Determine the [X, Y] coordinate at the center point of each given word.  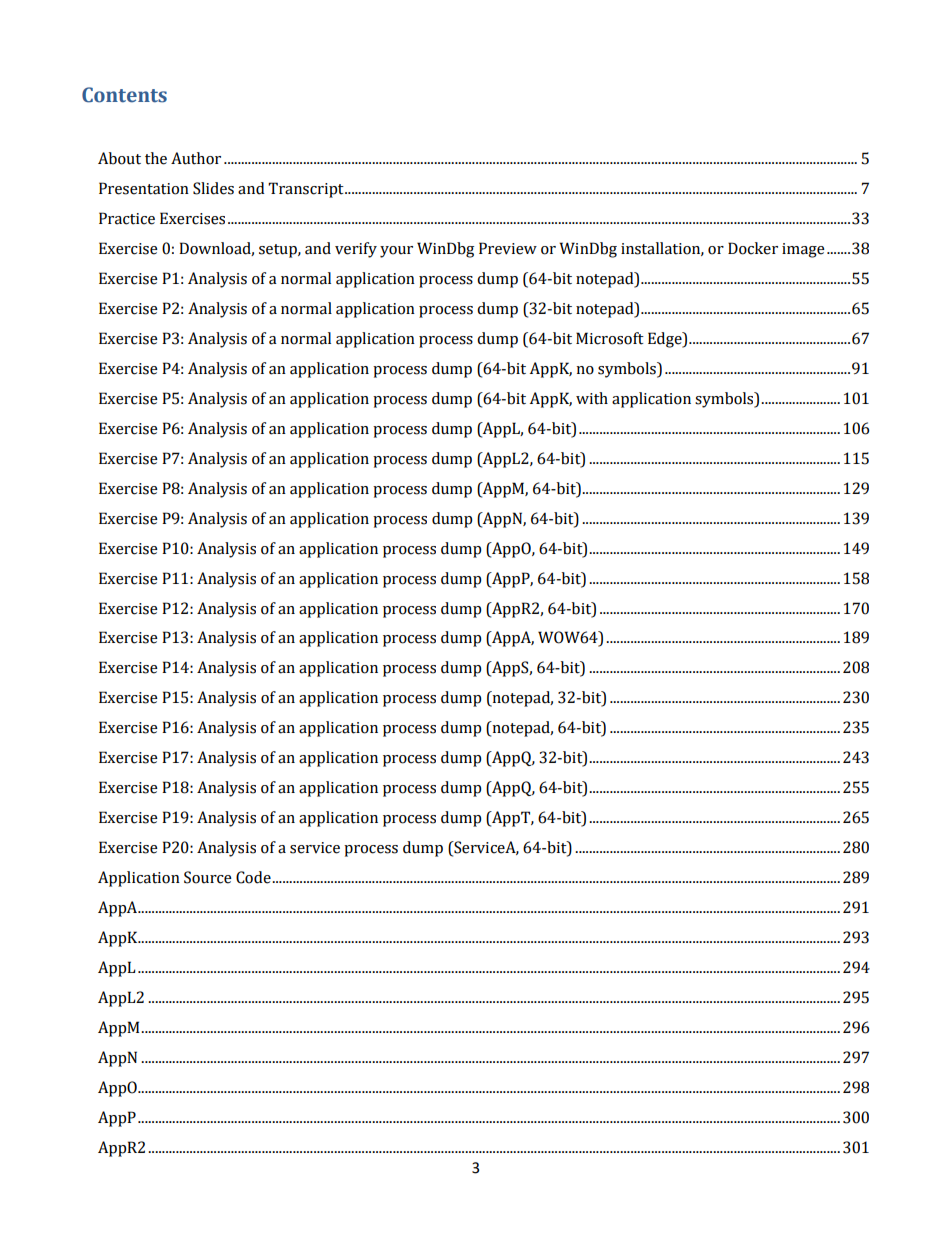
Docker [753, 248]
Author [196, 158]
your [396, 252]
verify [356, 250]
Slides [213, 188]
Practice [127, 218]
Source [208, 877]
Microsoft [610, 338]
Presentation [144, 188]
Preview [508, 248]
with [592, 398]
